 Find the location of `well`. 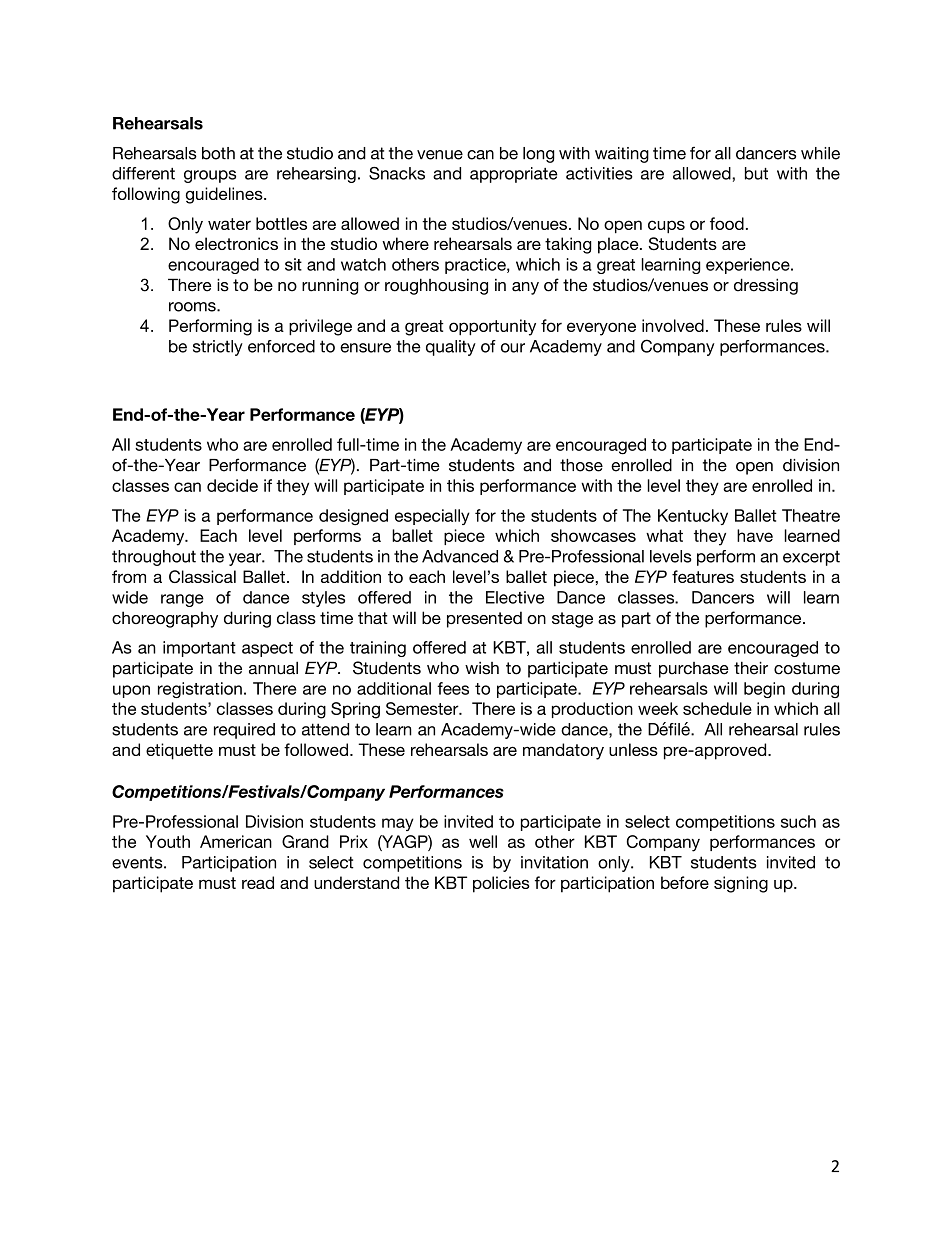

well is located at coordinates (483, 841).
